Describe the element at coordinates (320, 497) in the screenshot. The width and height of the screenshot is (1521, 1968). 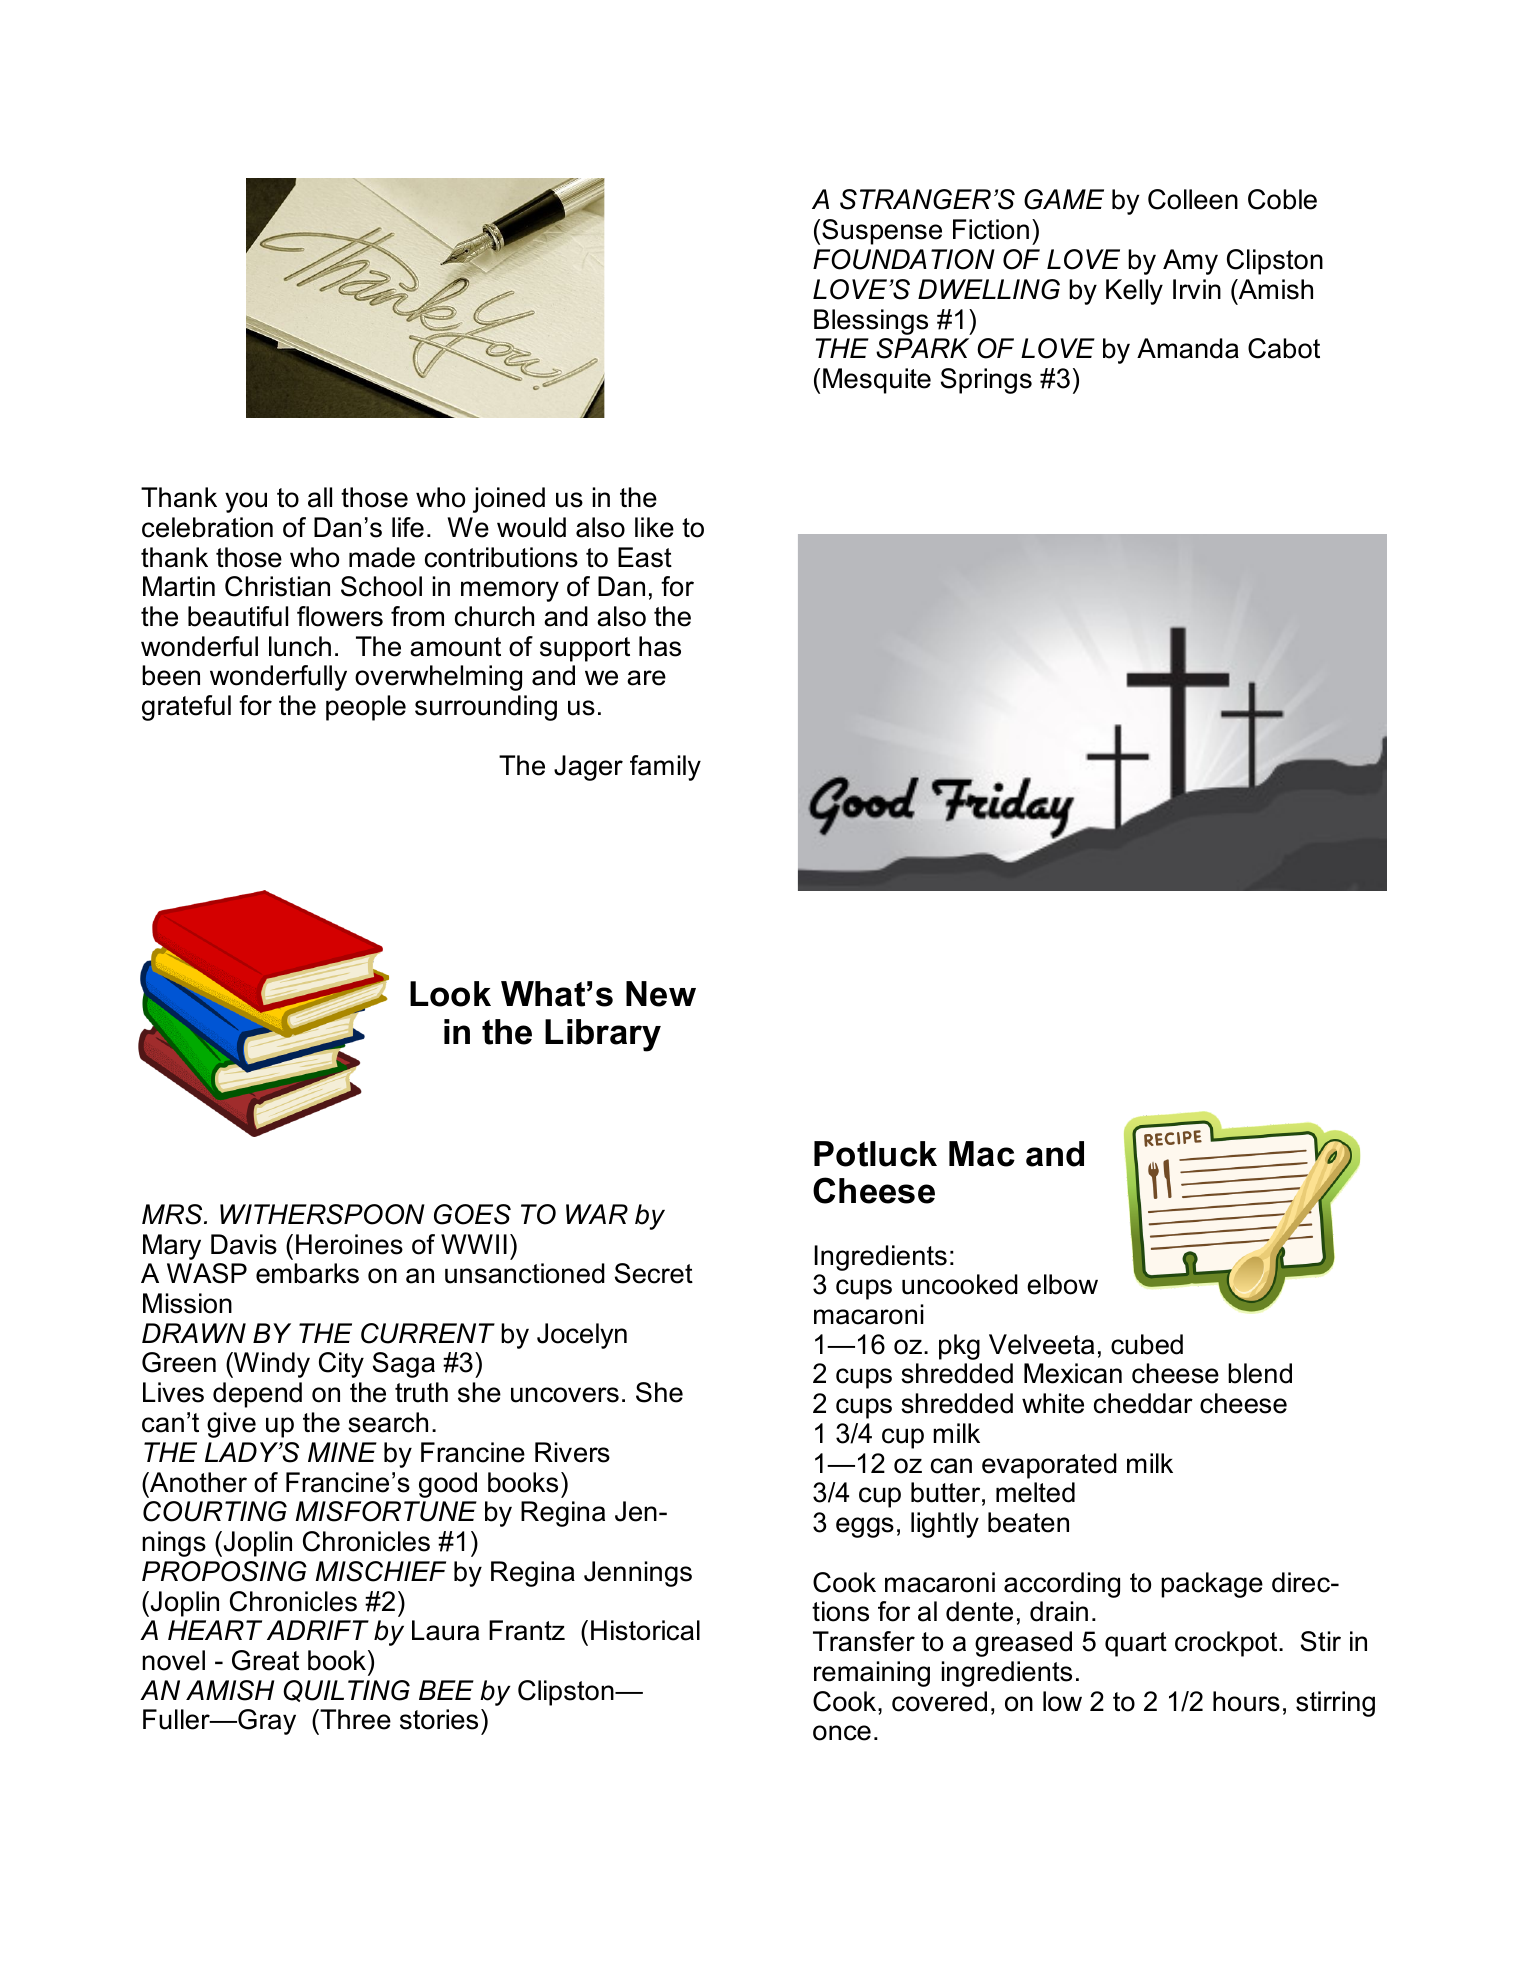
I see `all` at that location.
